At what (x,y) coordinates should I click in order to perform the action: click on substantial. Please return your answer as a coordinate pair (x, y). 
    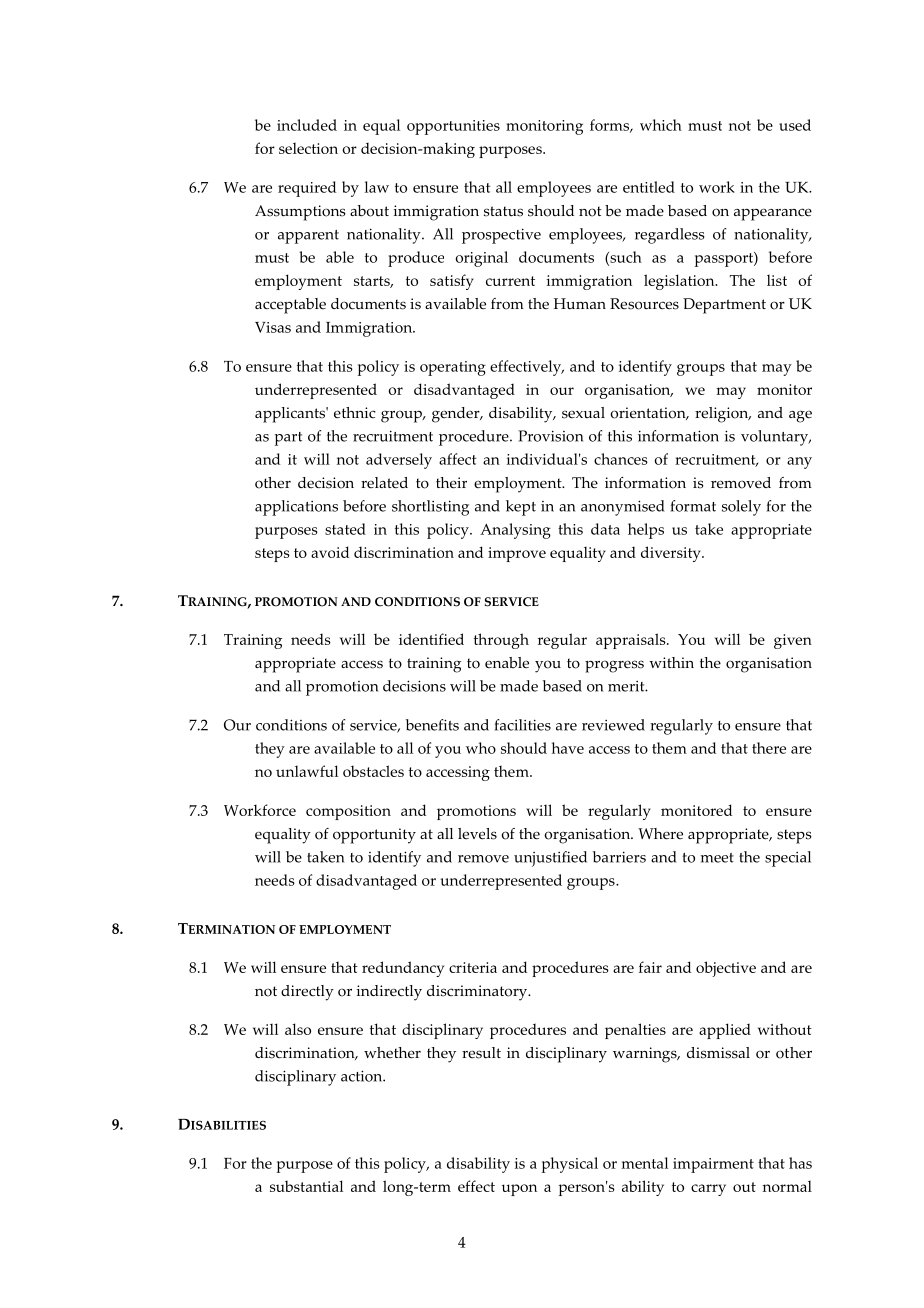
    Looking at the image, I should click on (306, 1186).
